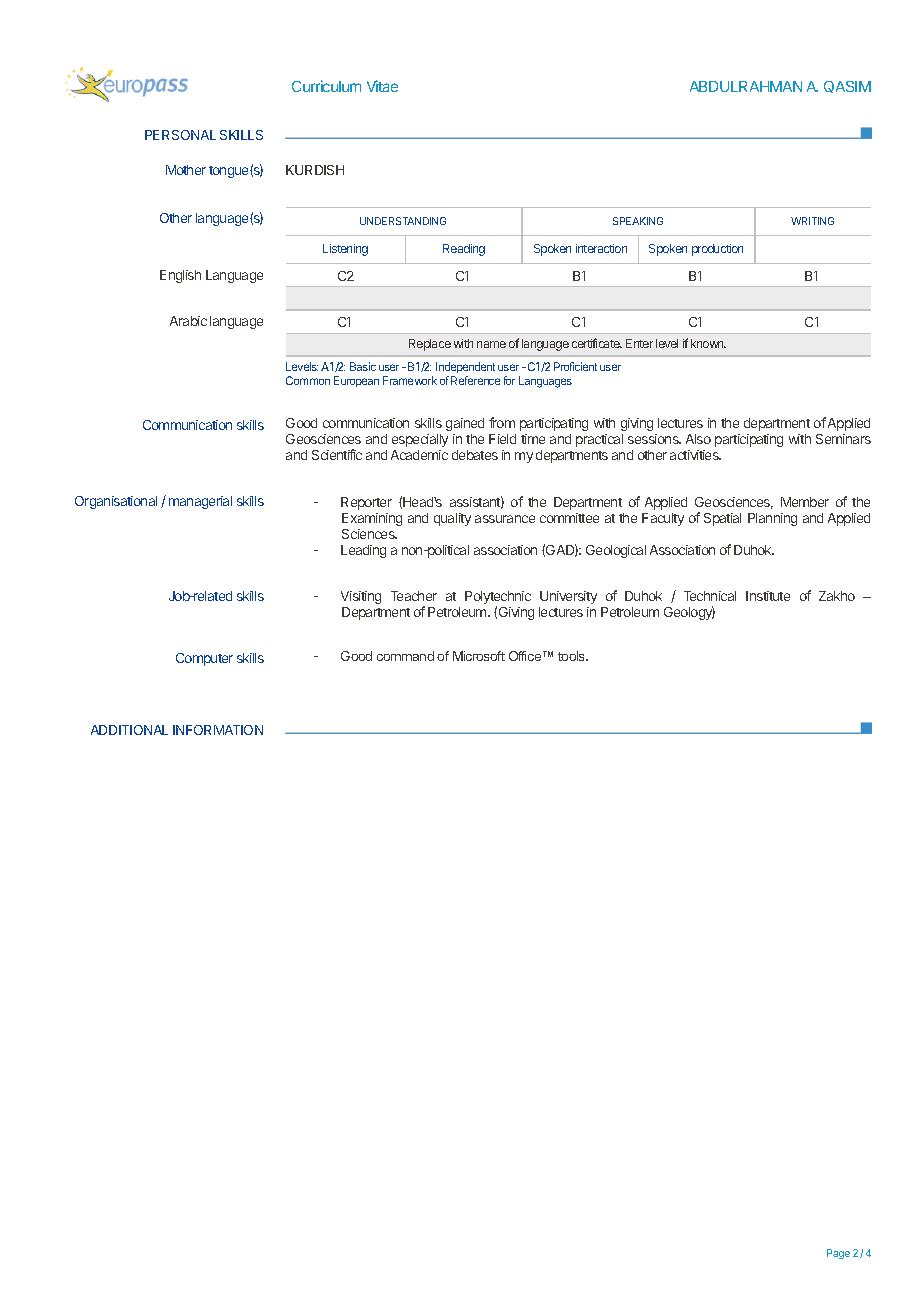 The image size is (924, 1308). I want to click on Reference, so click(475, 380).
